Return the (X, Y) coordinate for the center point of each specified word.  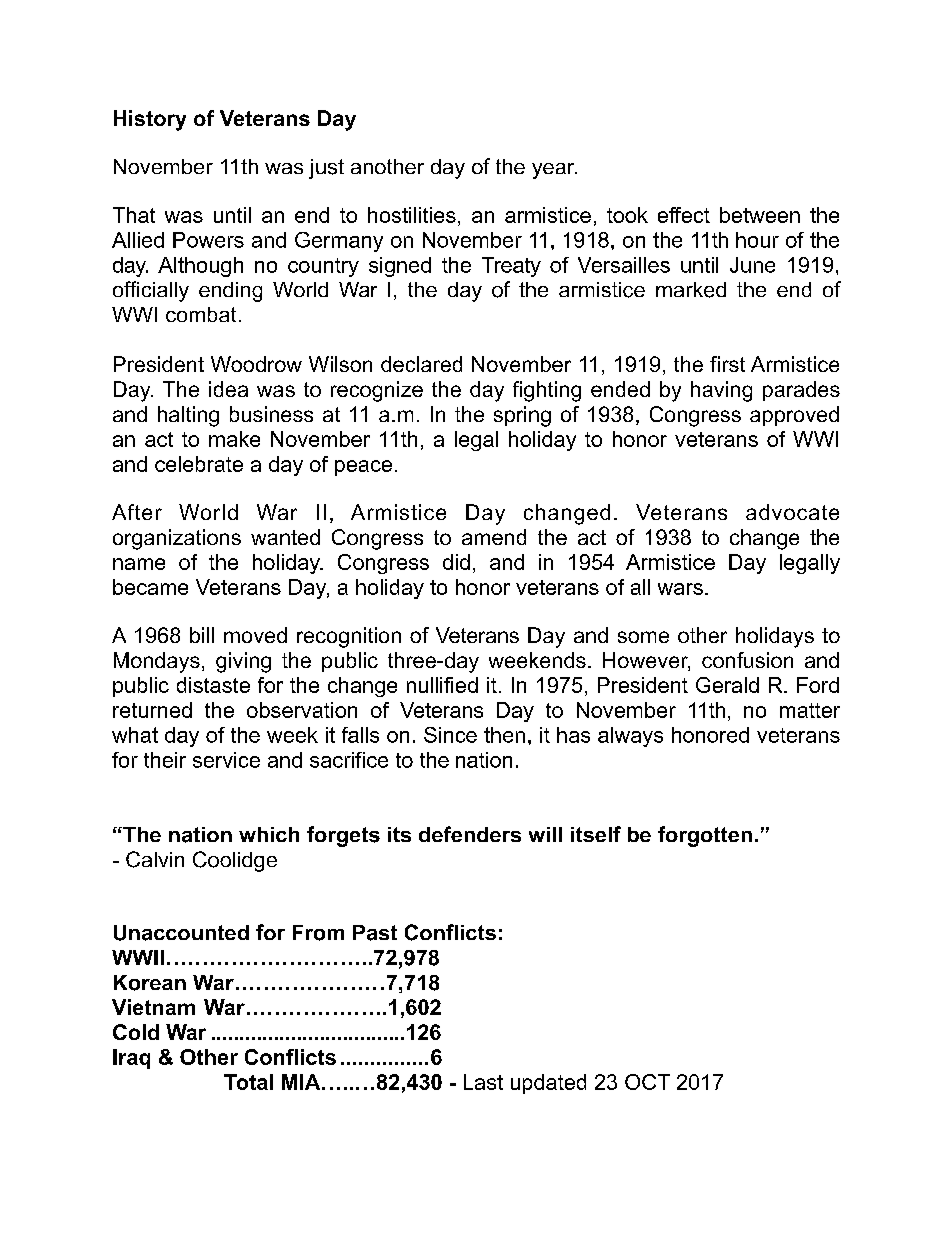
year (554, 171)
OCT (647, 1082)
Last (483, 1082)
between (760, 215)
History (150, 120)
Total (248, 1082)
